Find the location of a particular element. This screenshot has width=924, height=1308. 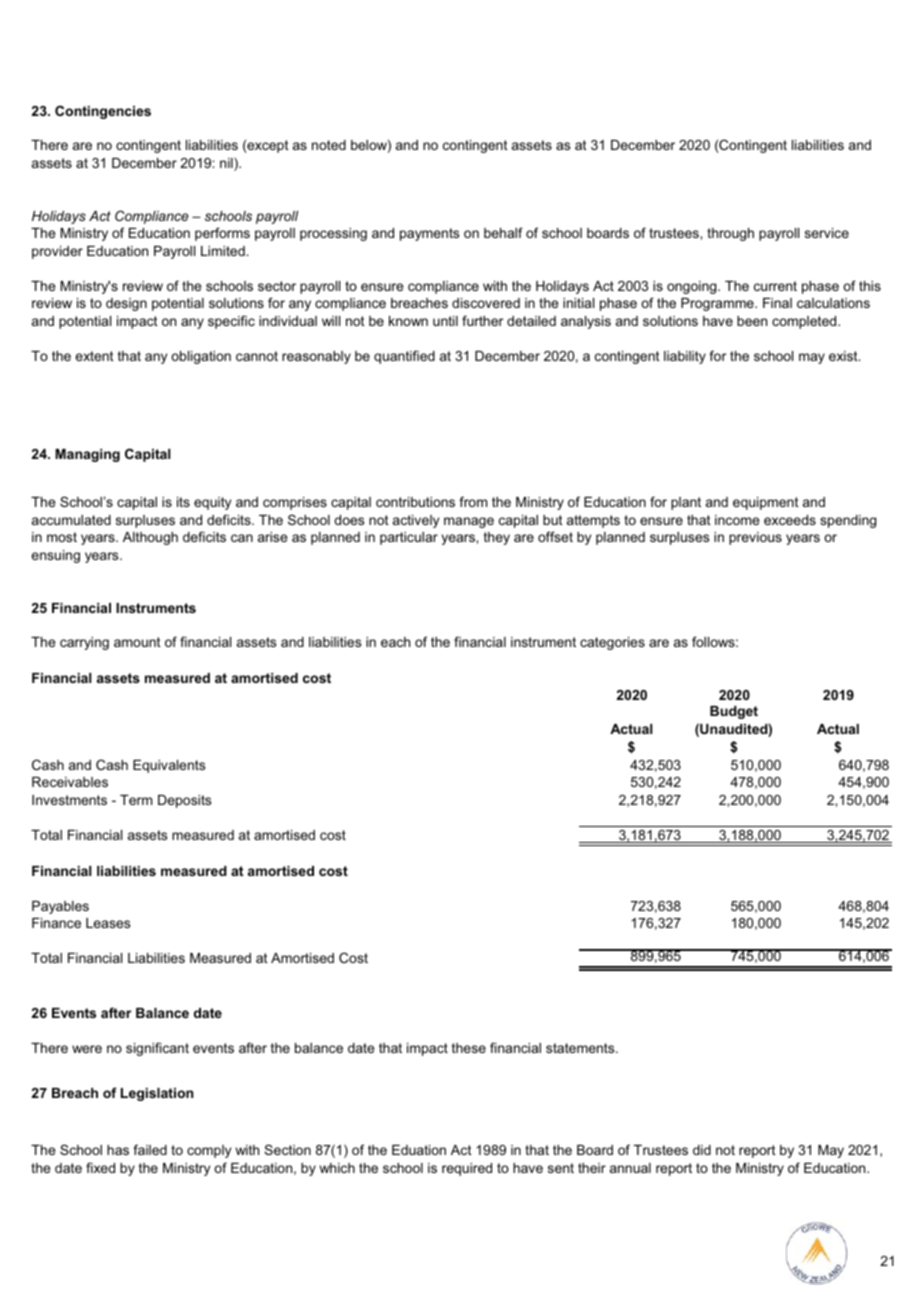

categories is located at coordinates (612, 643).
